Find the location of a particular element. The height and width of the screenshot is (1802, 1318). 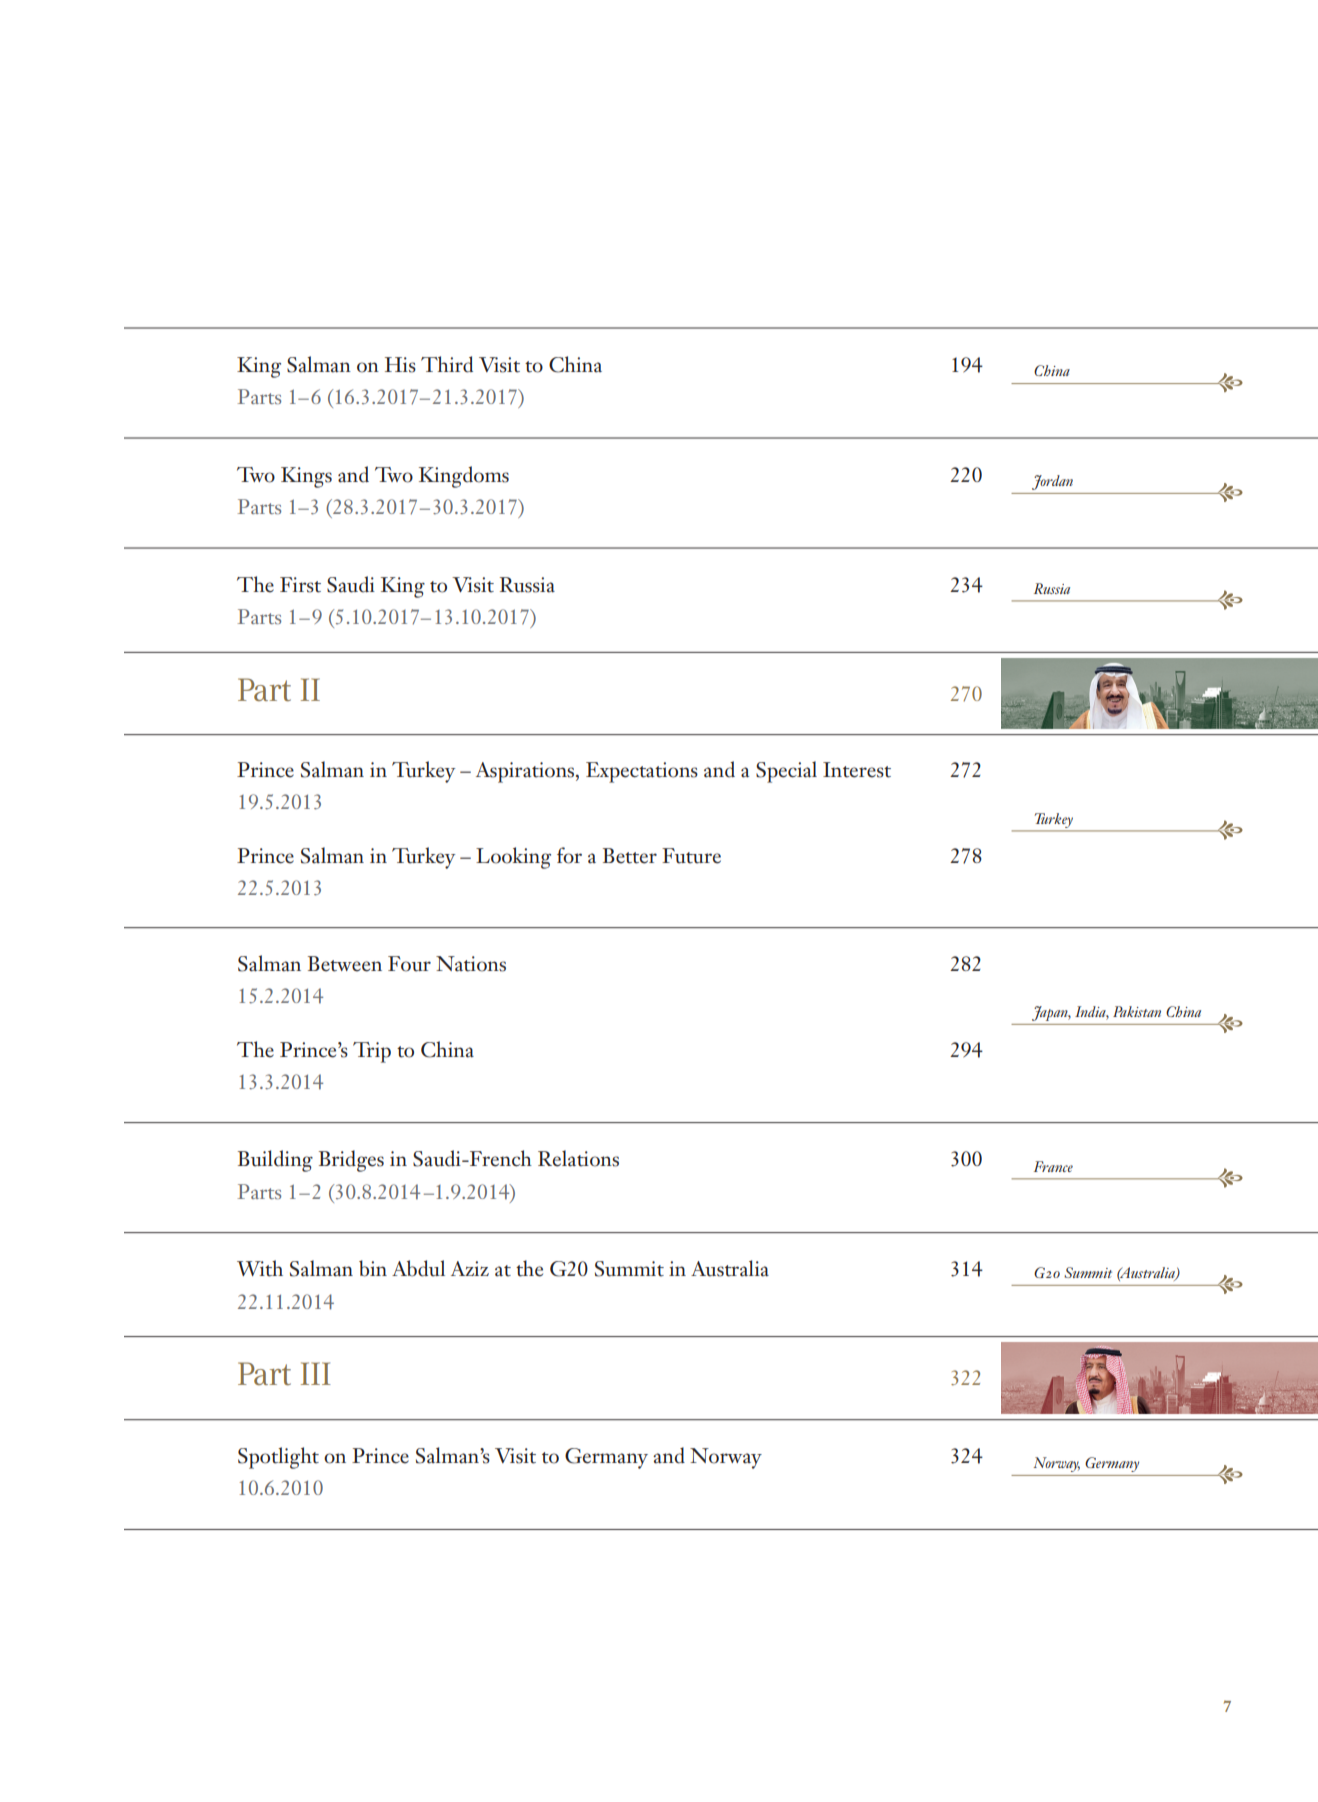

Expectations is located at coordinates (642, 772).
